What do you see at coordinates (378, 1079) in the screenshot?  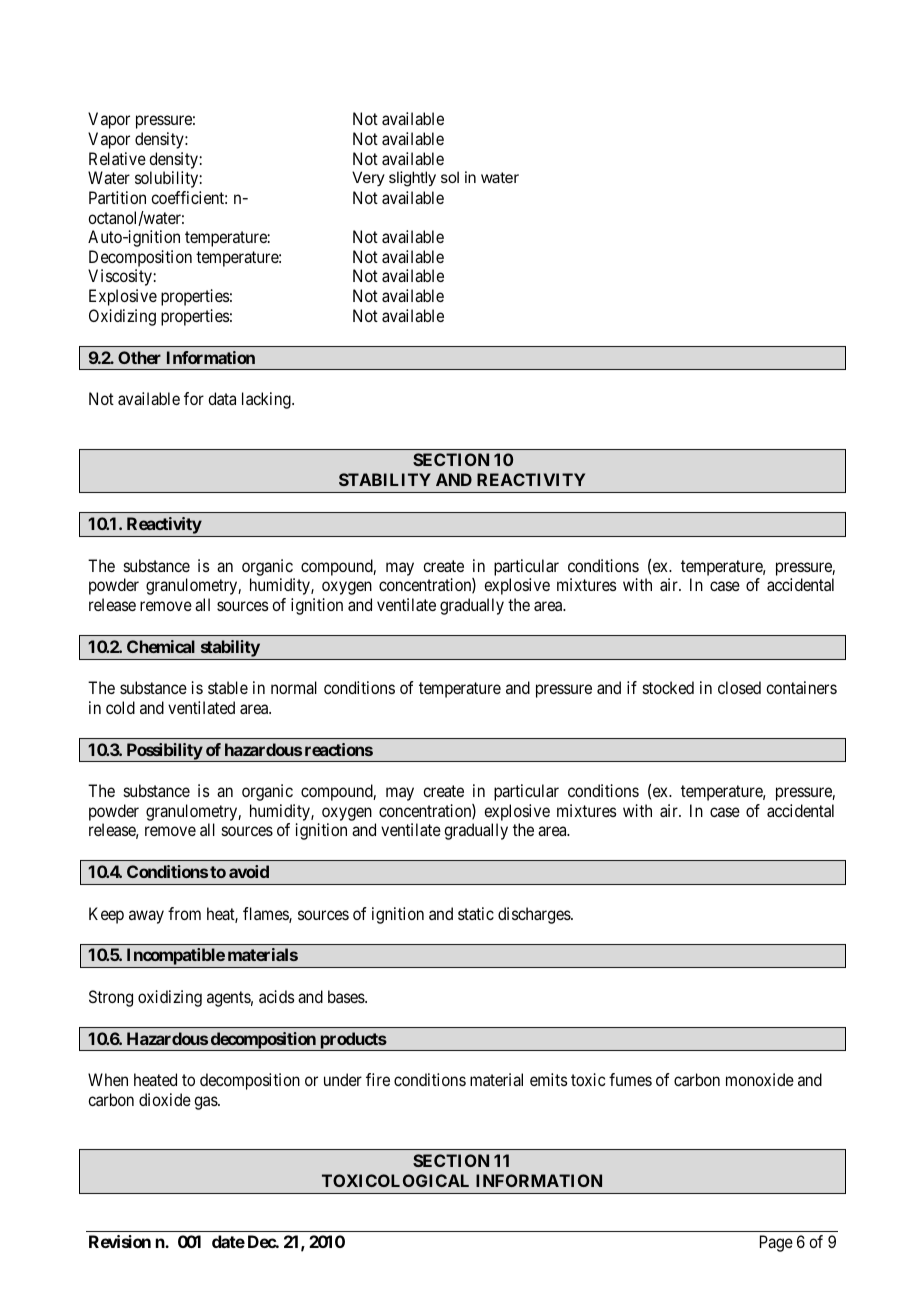 I see `fire` at bounding box center [378, 1079].
